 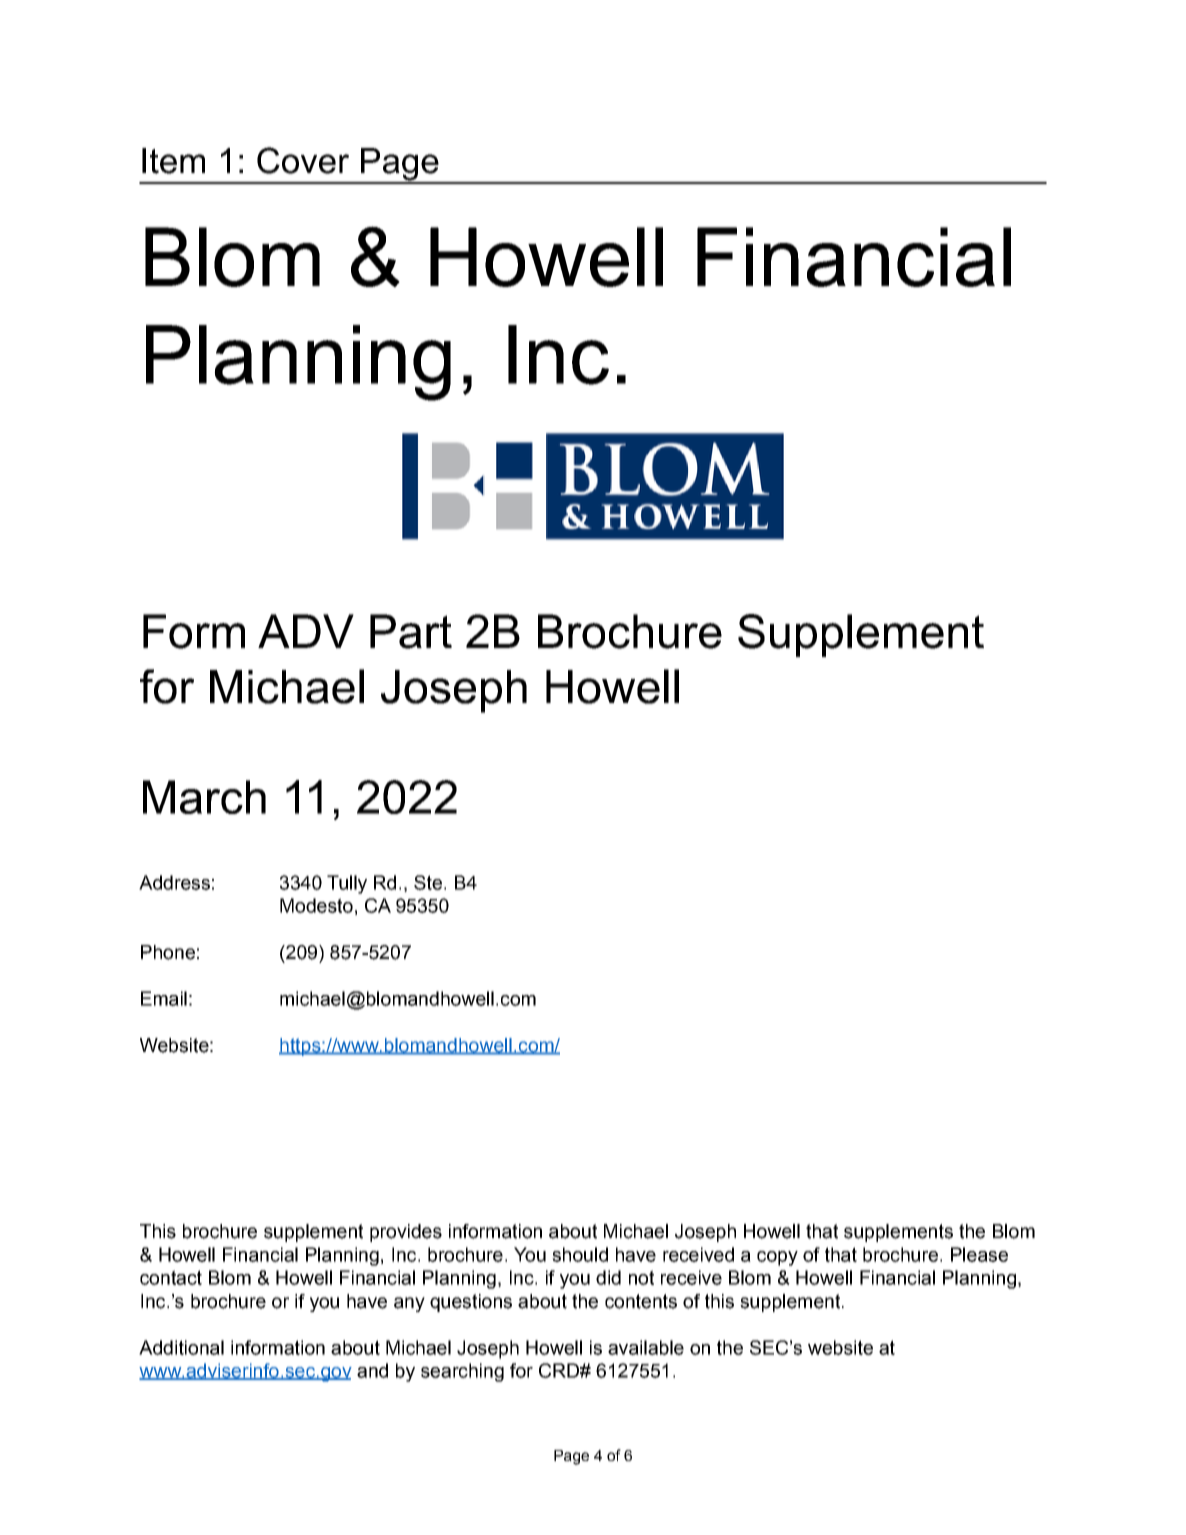 What do you see at coordinates (204, 797) in the document?
I see `March` at bounding box center [204, 797].
